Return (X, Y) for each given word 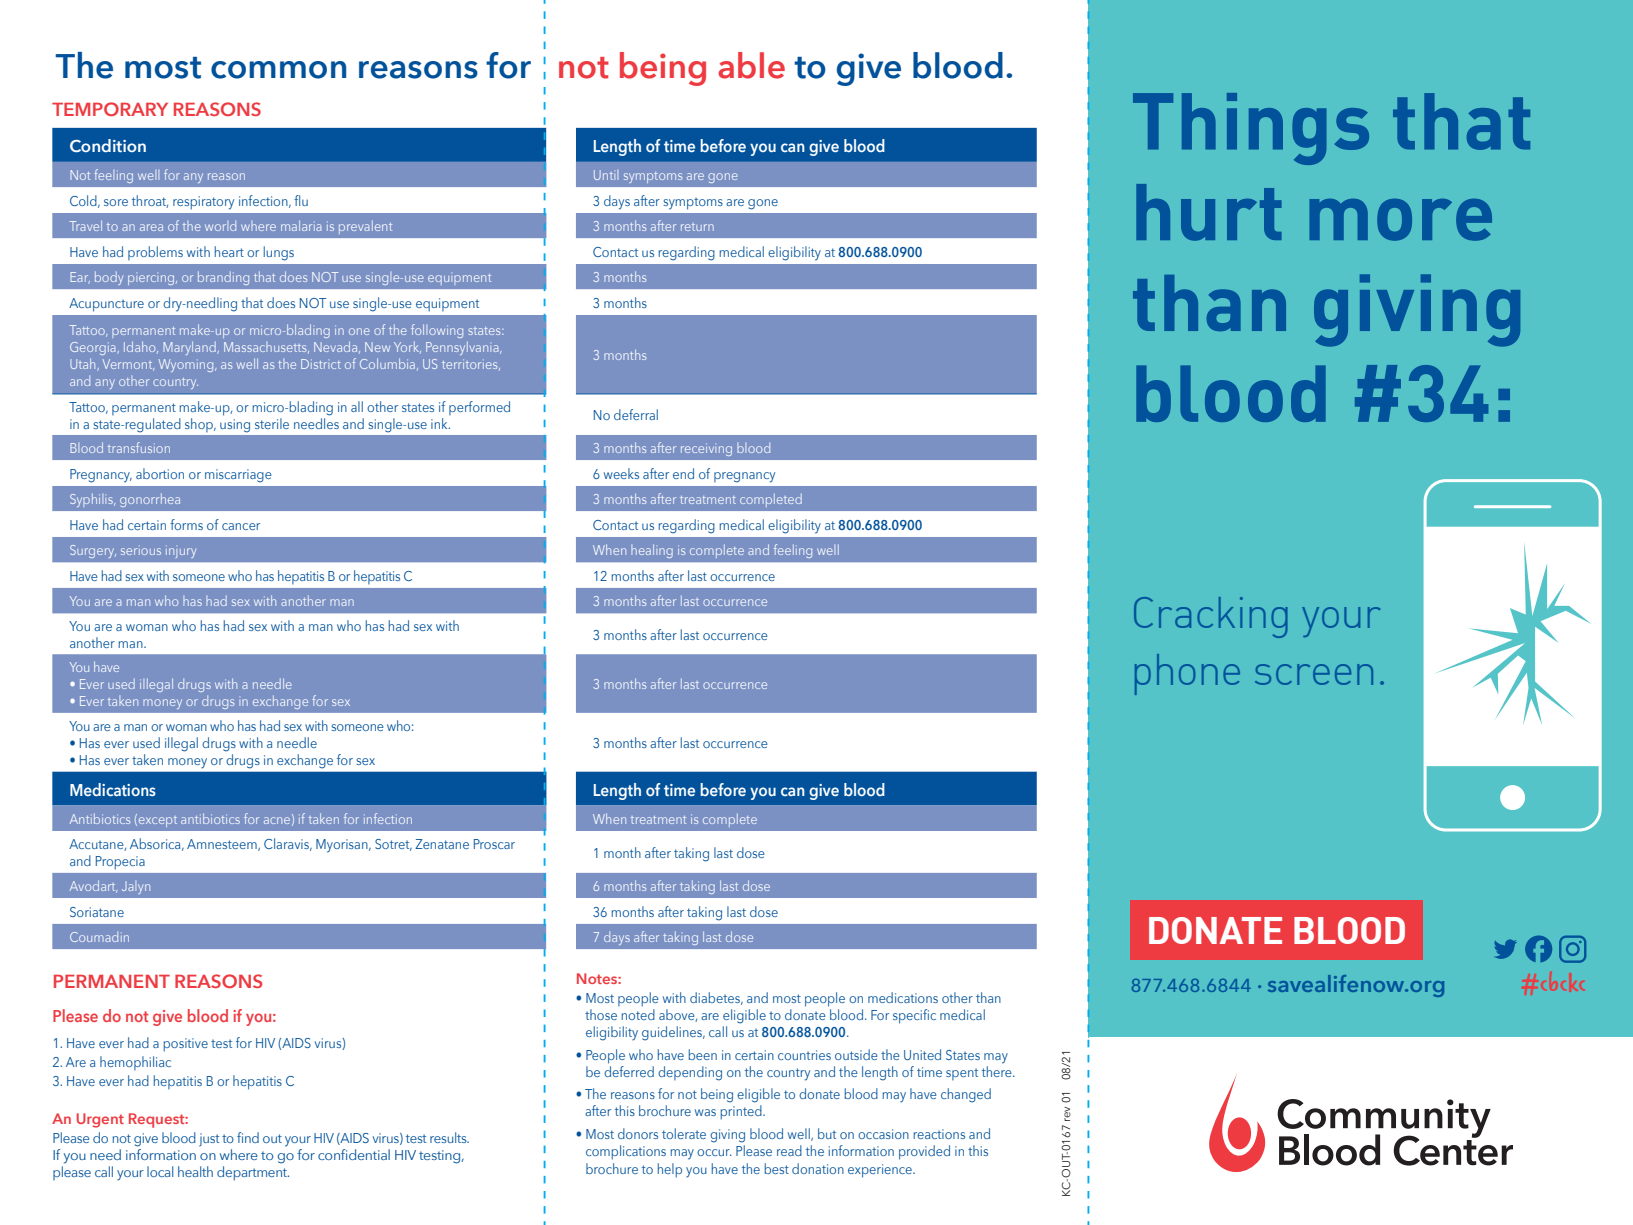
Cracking (1211, 617)
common (278, 70)
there (998, 1070)
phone (1187, 674)
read (789, 1150)
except (158, 821)
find (248, 1137)
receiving (706, 449)
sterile (272, 423)
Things (1251, 129)
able (751, 65)
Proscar (494, 844)
